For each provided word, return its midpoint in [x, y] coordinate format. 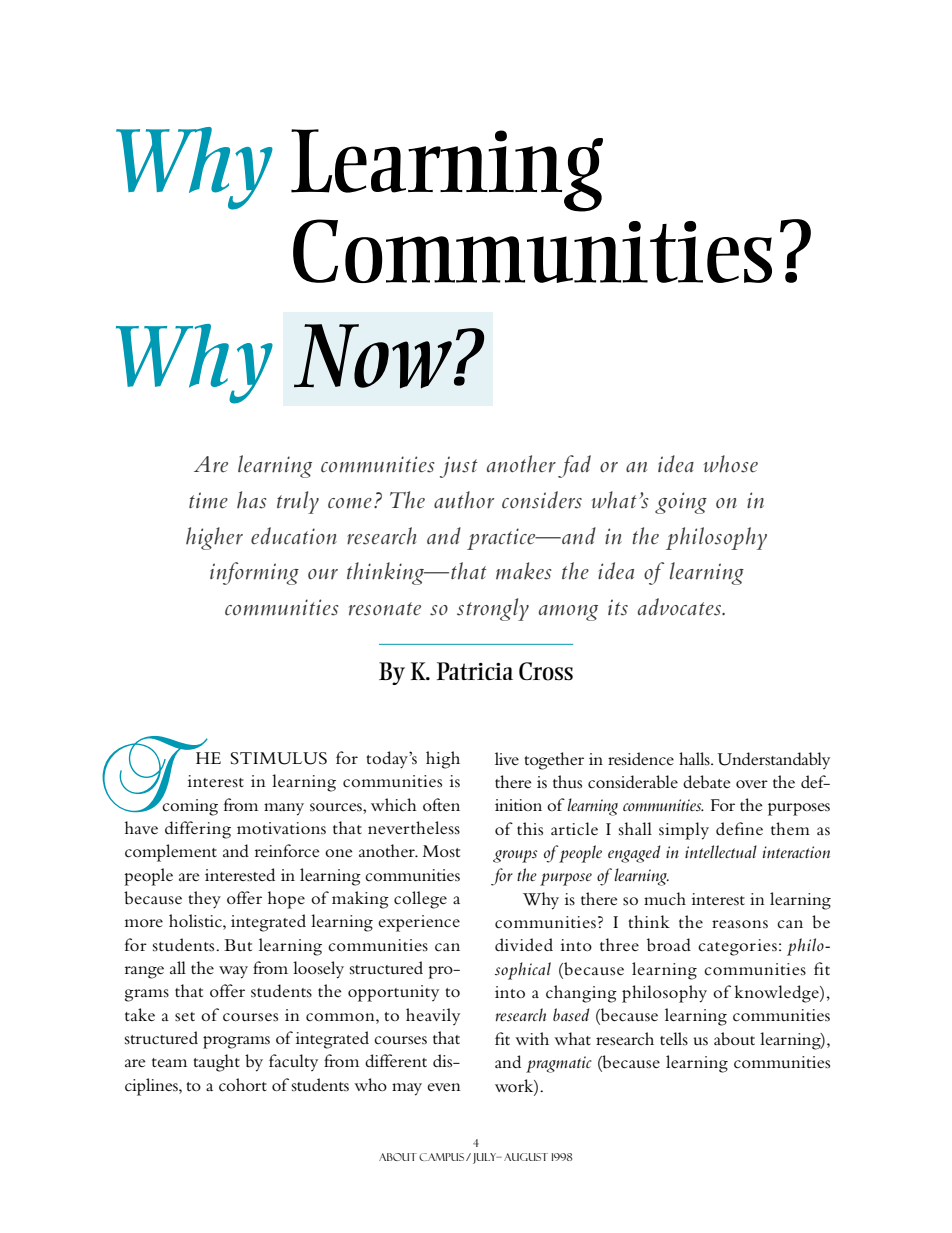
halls [695, 758]
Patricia [475, 671]
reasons [740, 924]
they [204, 900]
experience [419, 923]
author [464, 500]
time [208, 500]
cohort [243, 1085]
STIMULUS [279, 758]
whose [731, 464]
